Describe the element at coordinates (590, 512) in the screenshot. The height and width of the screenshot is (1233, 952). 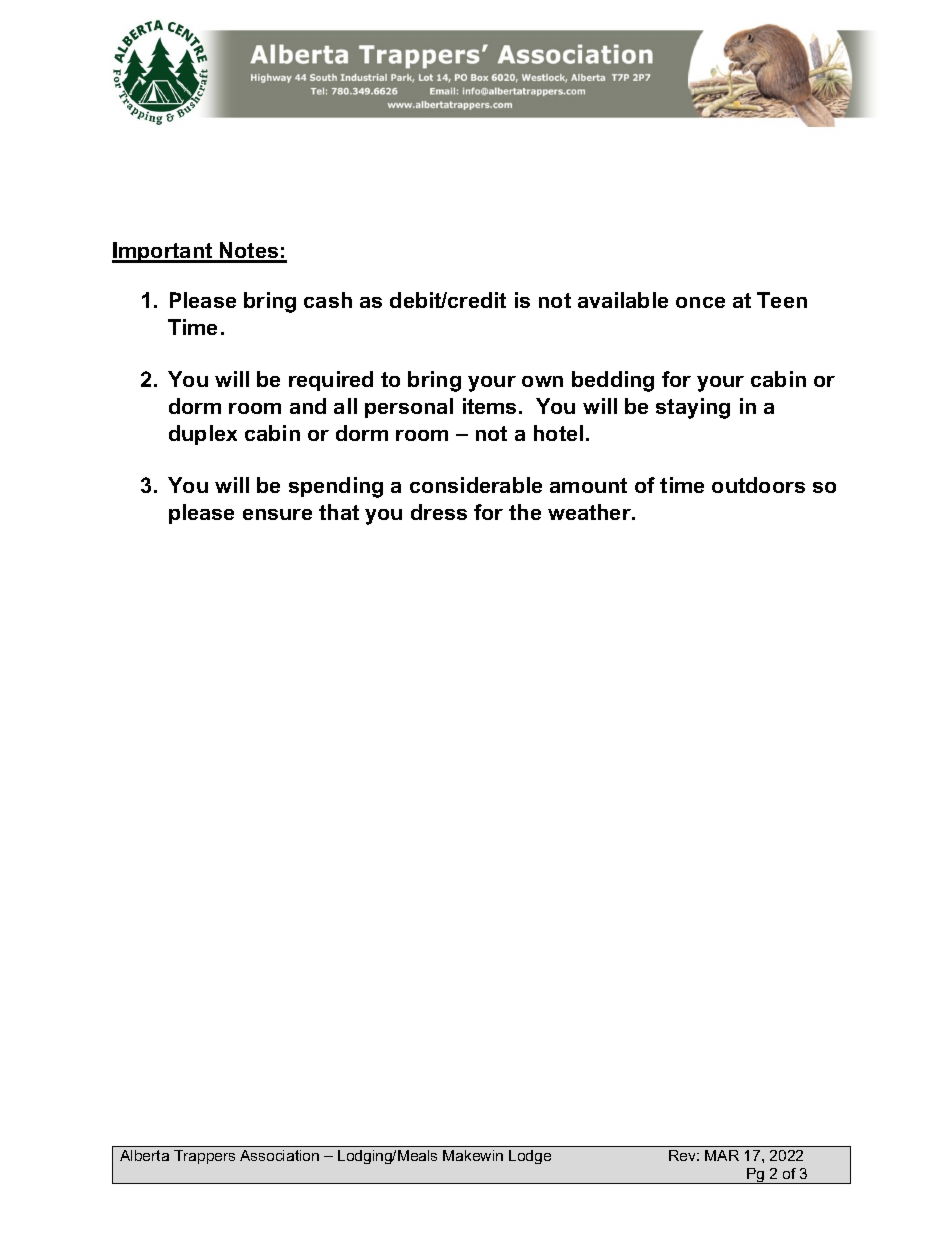
I see `weather` at that location.
